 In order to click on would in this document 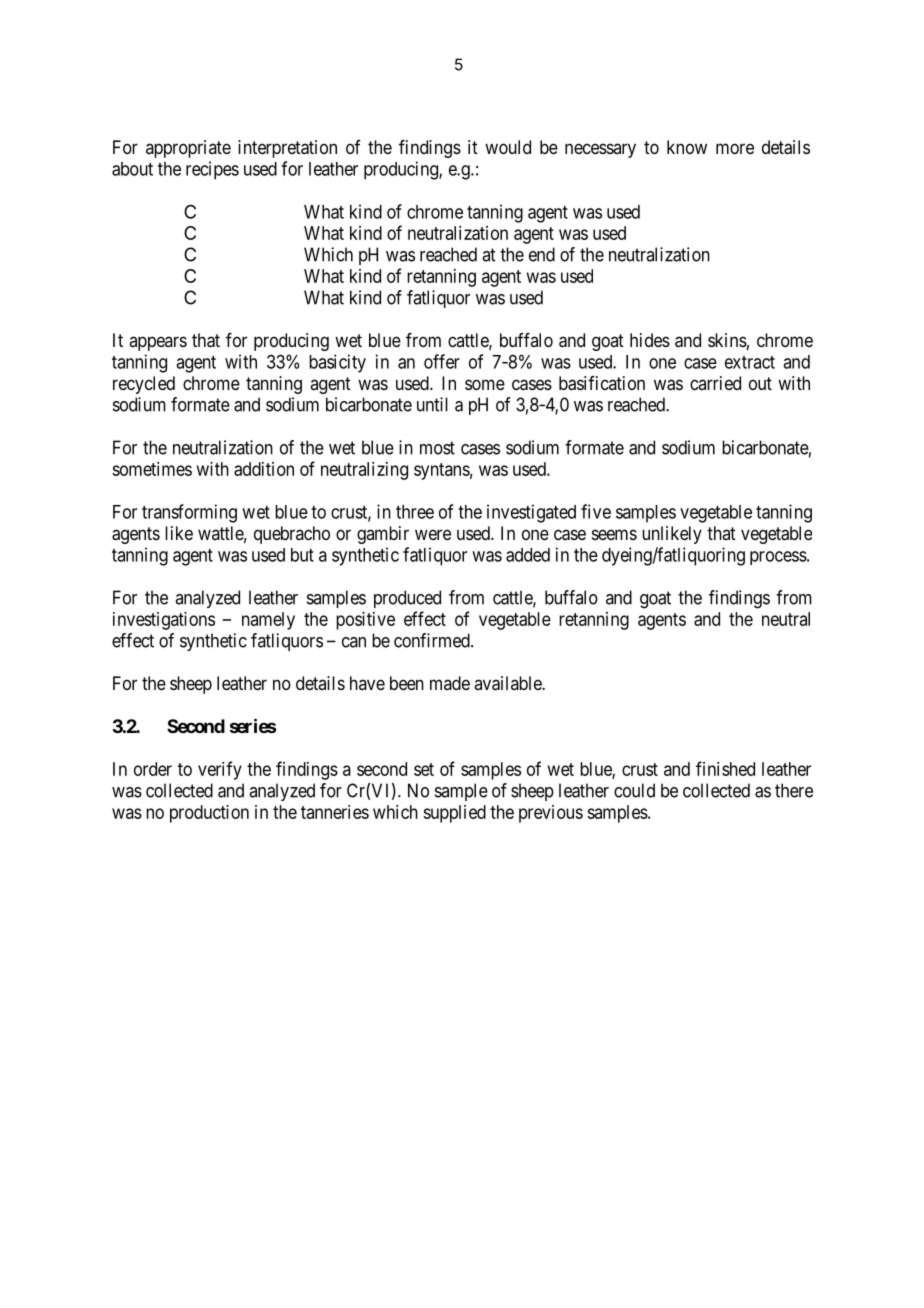, I will do `click(508, 147)`.
